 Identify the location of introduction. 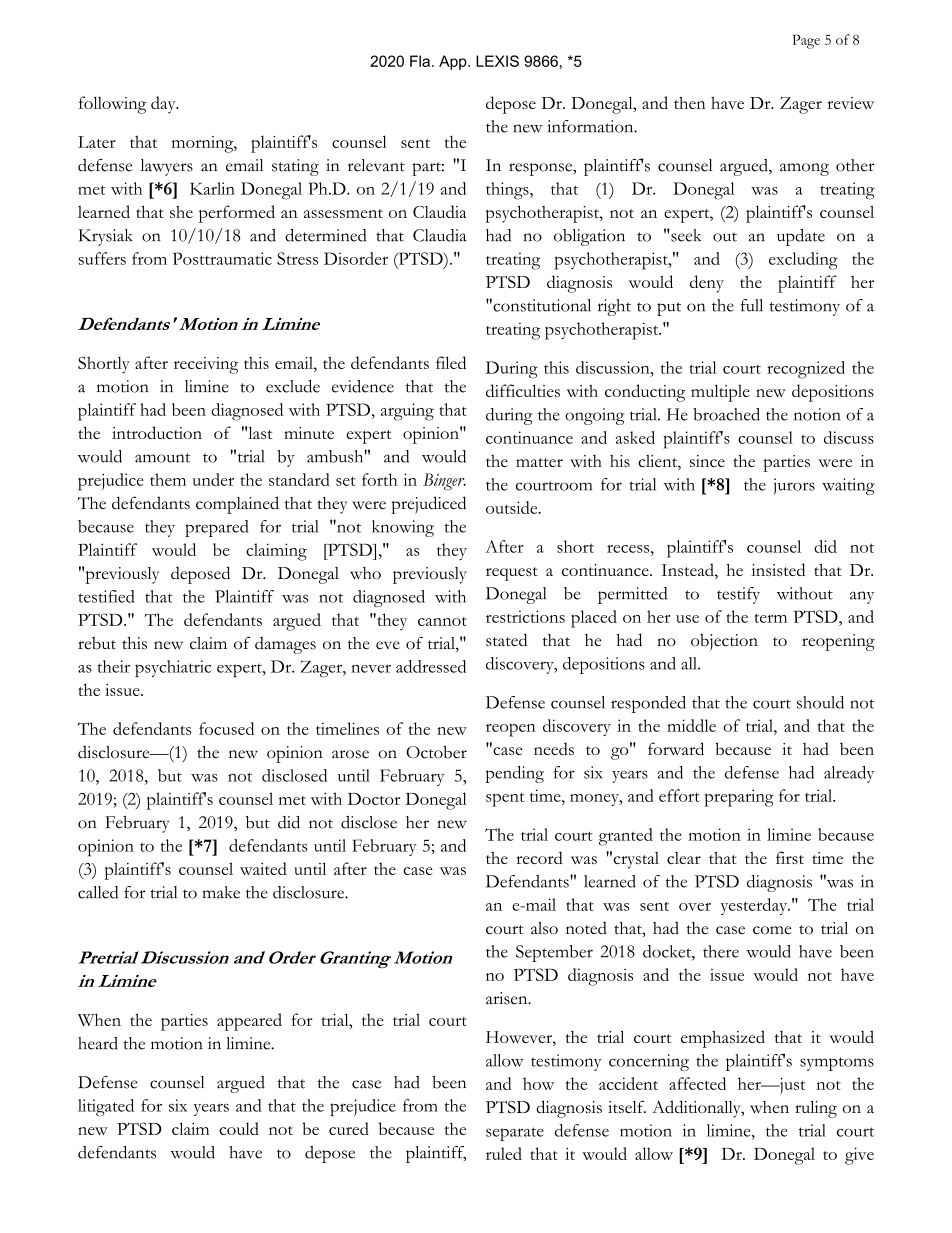
(157, 432).
